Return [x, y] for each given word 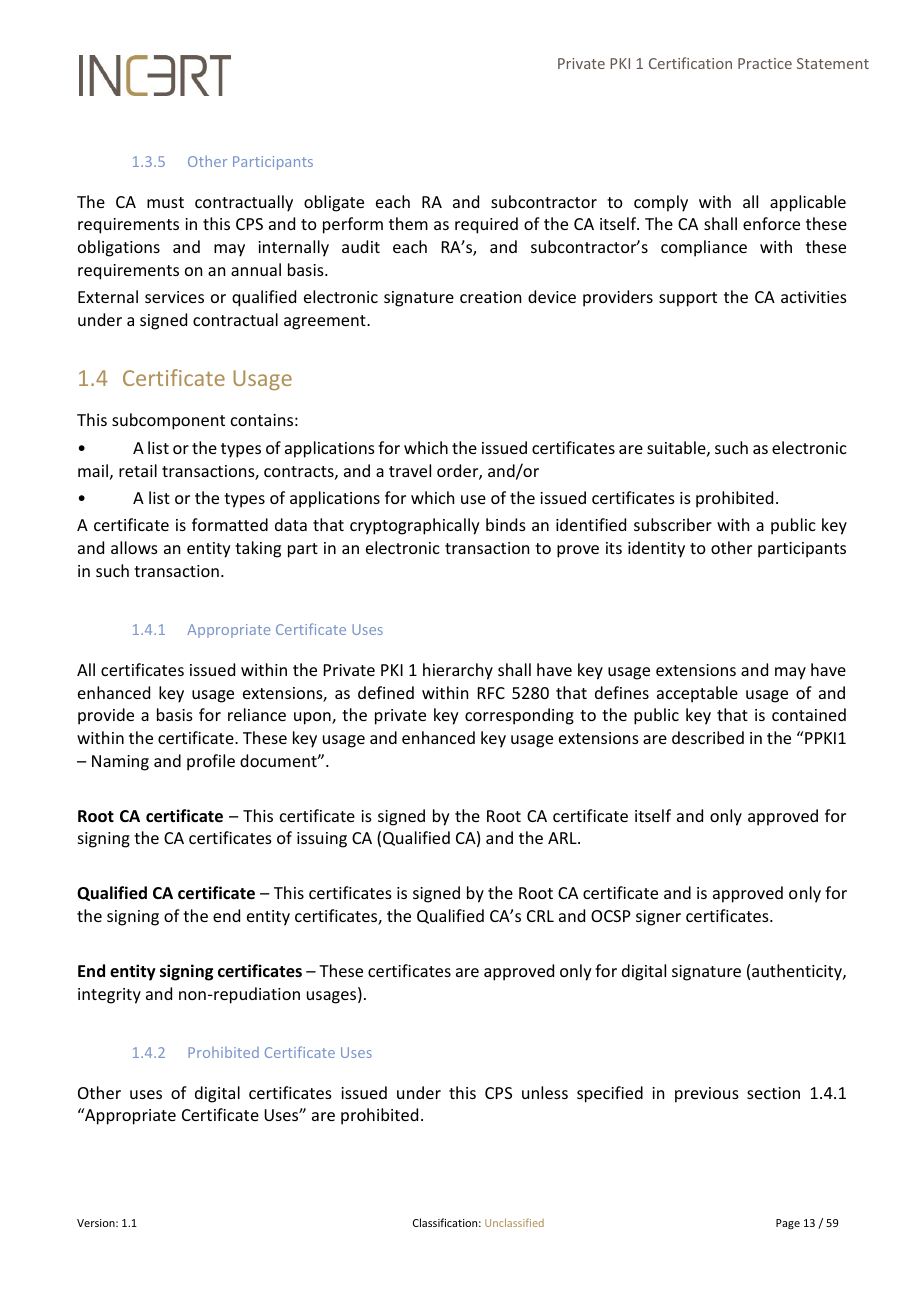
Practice [765, 63]
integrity [109, 996]
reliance [257, 714]
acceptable [697, 694]
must [165, 202]
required [486, 225]
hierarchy [458, 671]
